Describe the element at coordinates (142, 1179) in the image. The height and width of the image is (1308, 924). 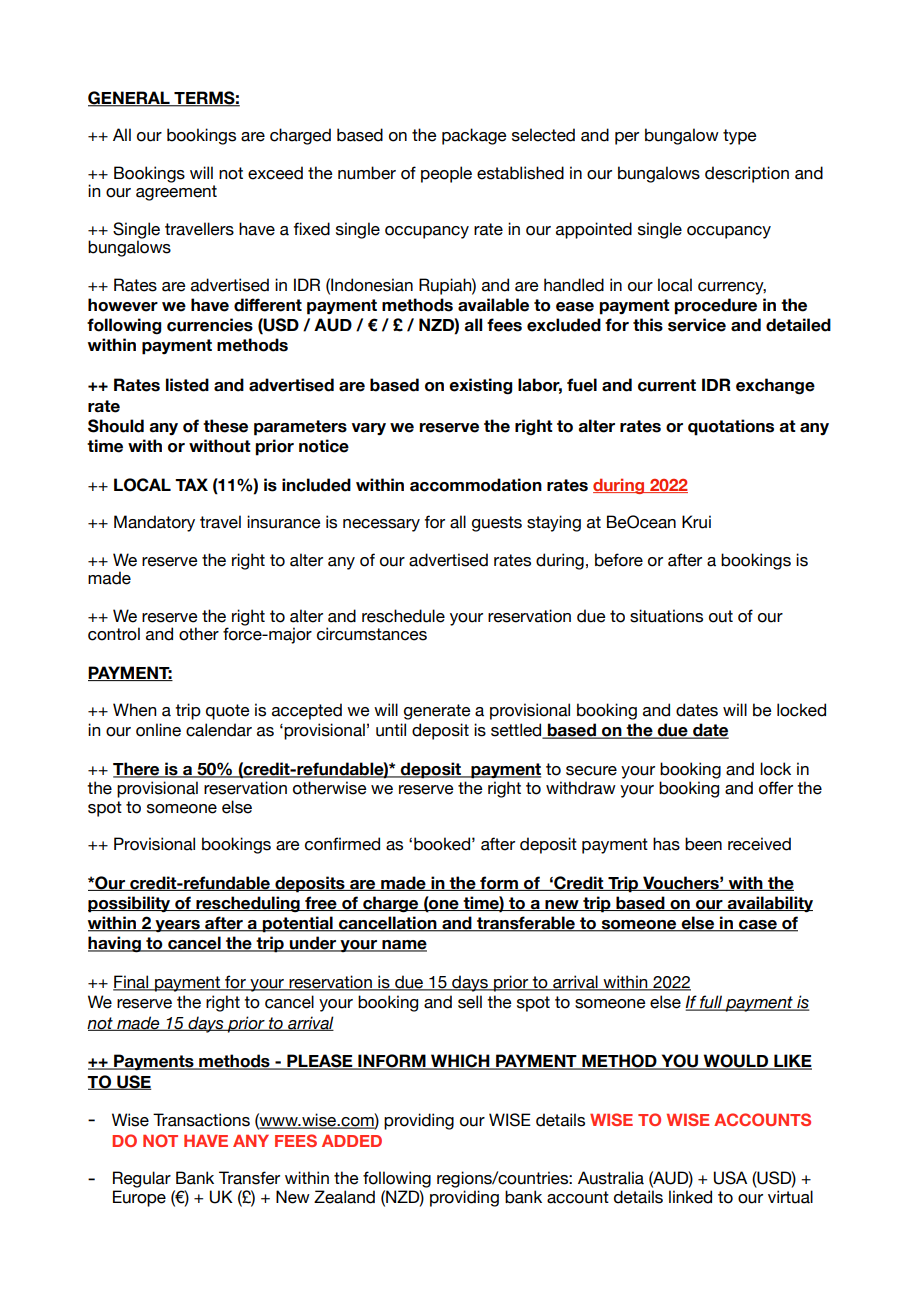
I see `Regular` at that location.
